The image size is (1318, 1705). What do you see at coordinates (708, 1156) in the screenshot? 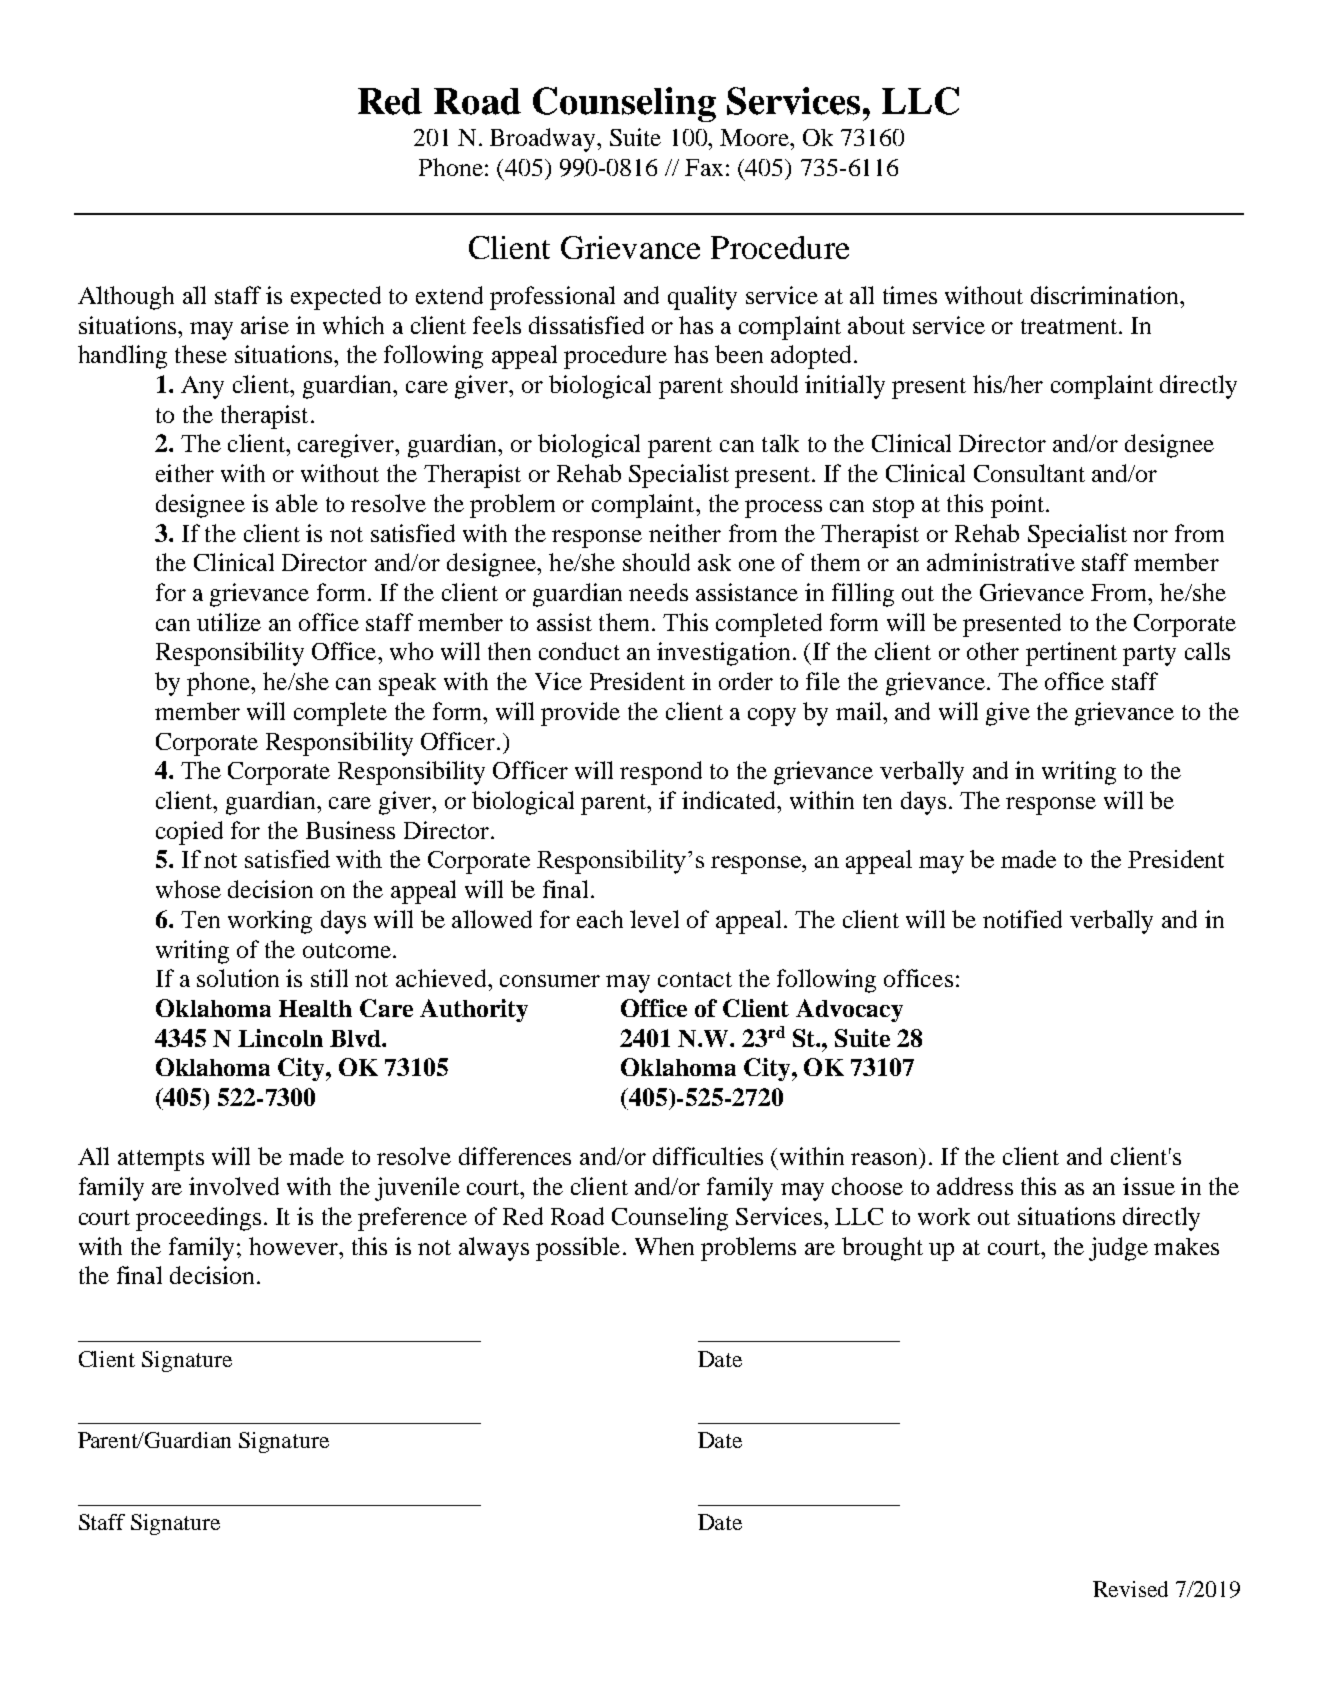
I see `difficulties` at bounding box center [708, 1156].
